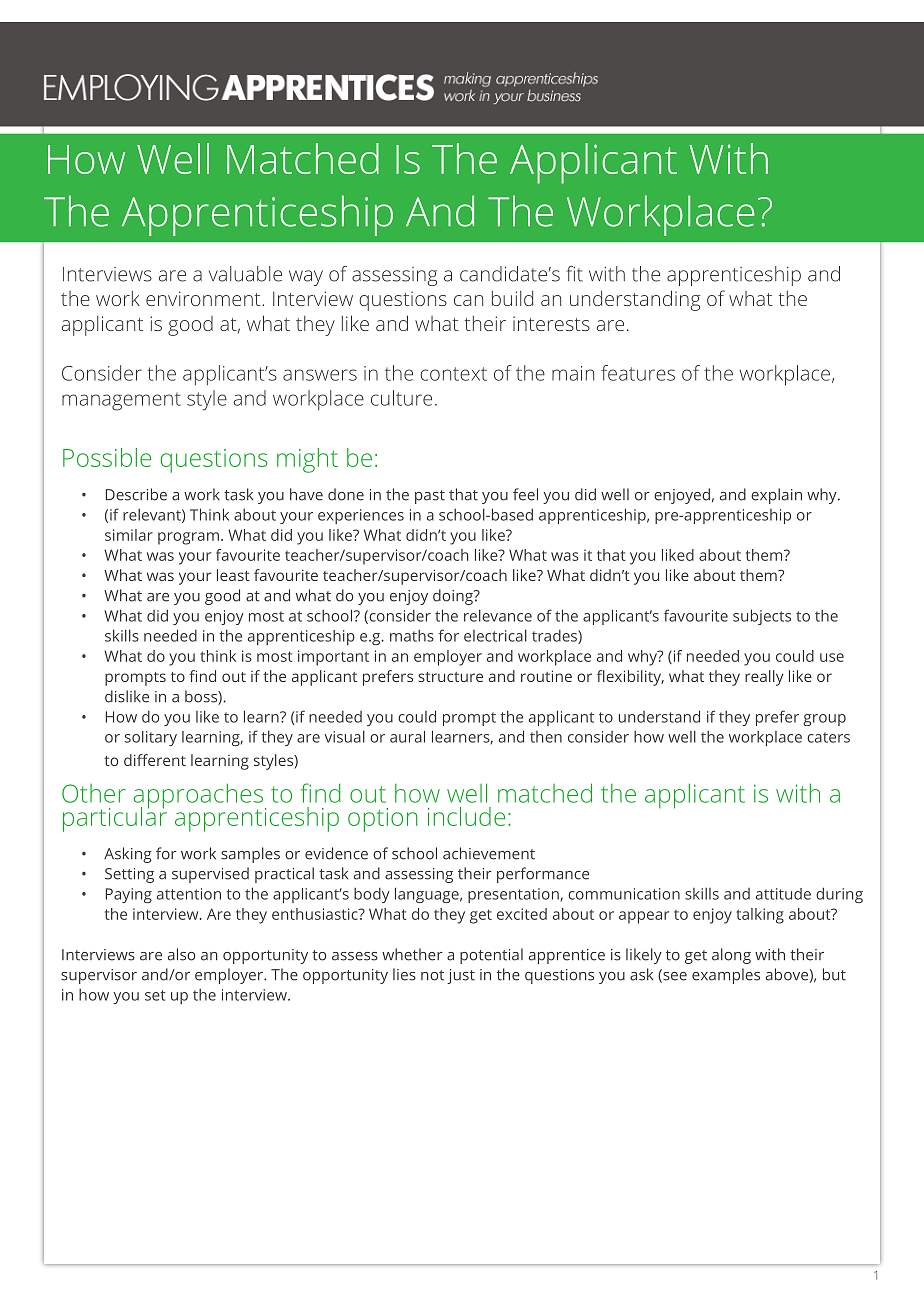  Describe the element at coordinates (574, 274) in the screenshot. I see `fit` at that location.
